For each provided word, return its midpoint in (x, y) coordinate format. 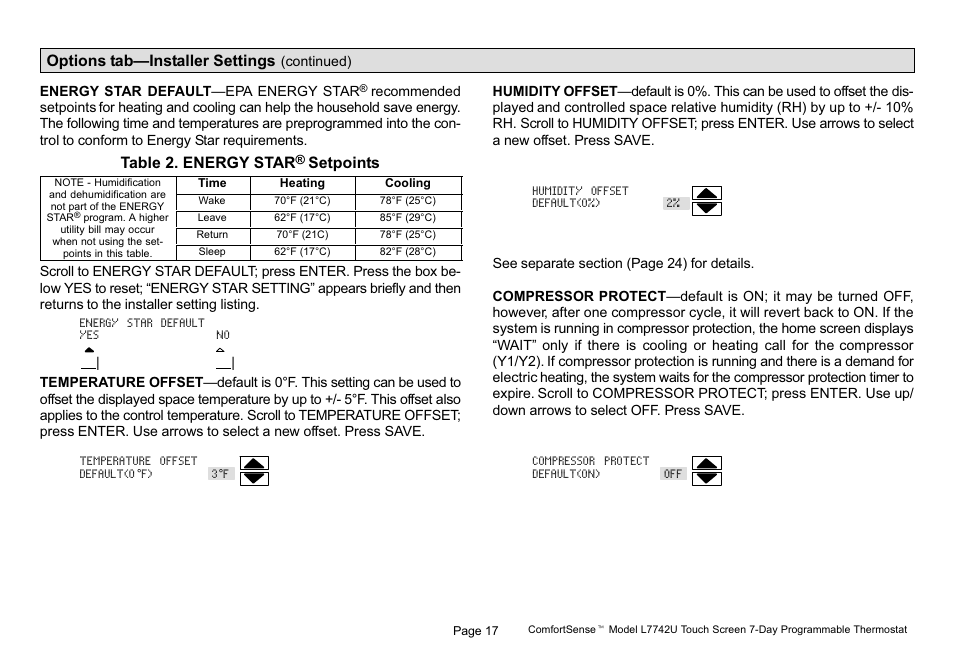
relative (694, 107)
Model (623, 629)
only (555, 348)
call (775, 345)
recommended (416, 91)
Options (76, 61)
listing (239, 305)
